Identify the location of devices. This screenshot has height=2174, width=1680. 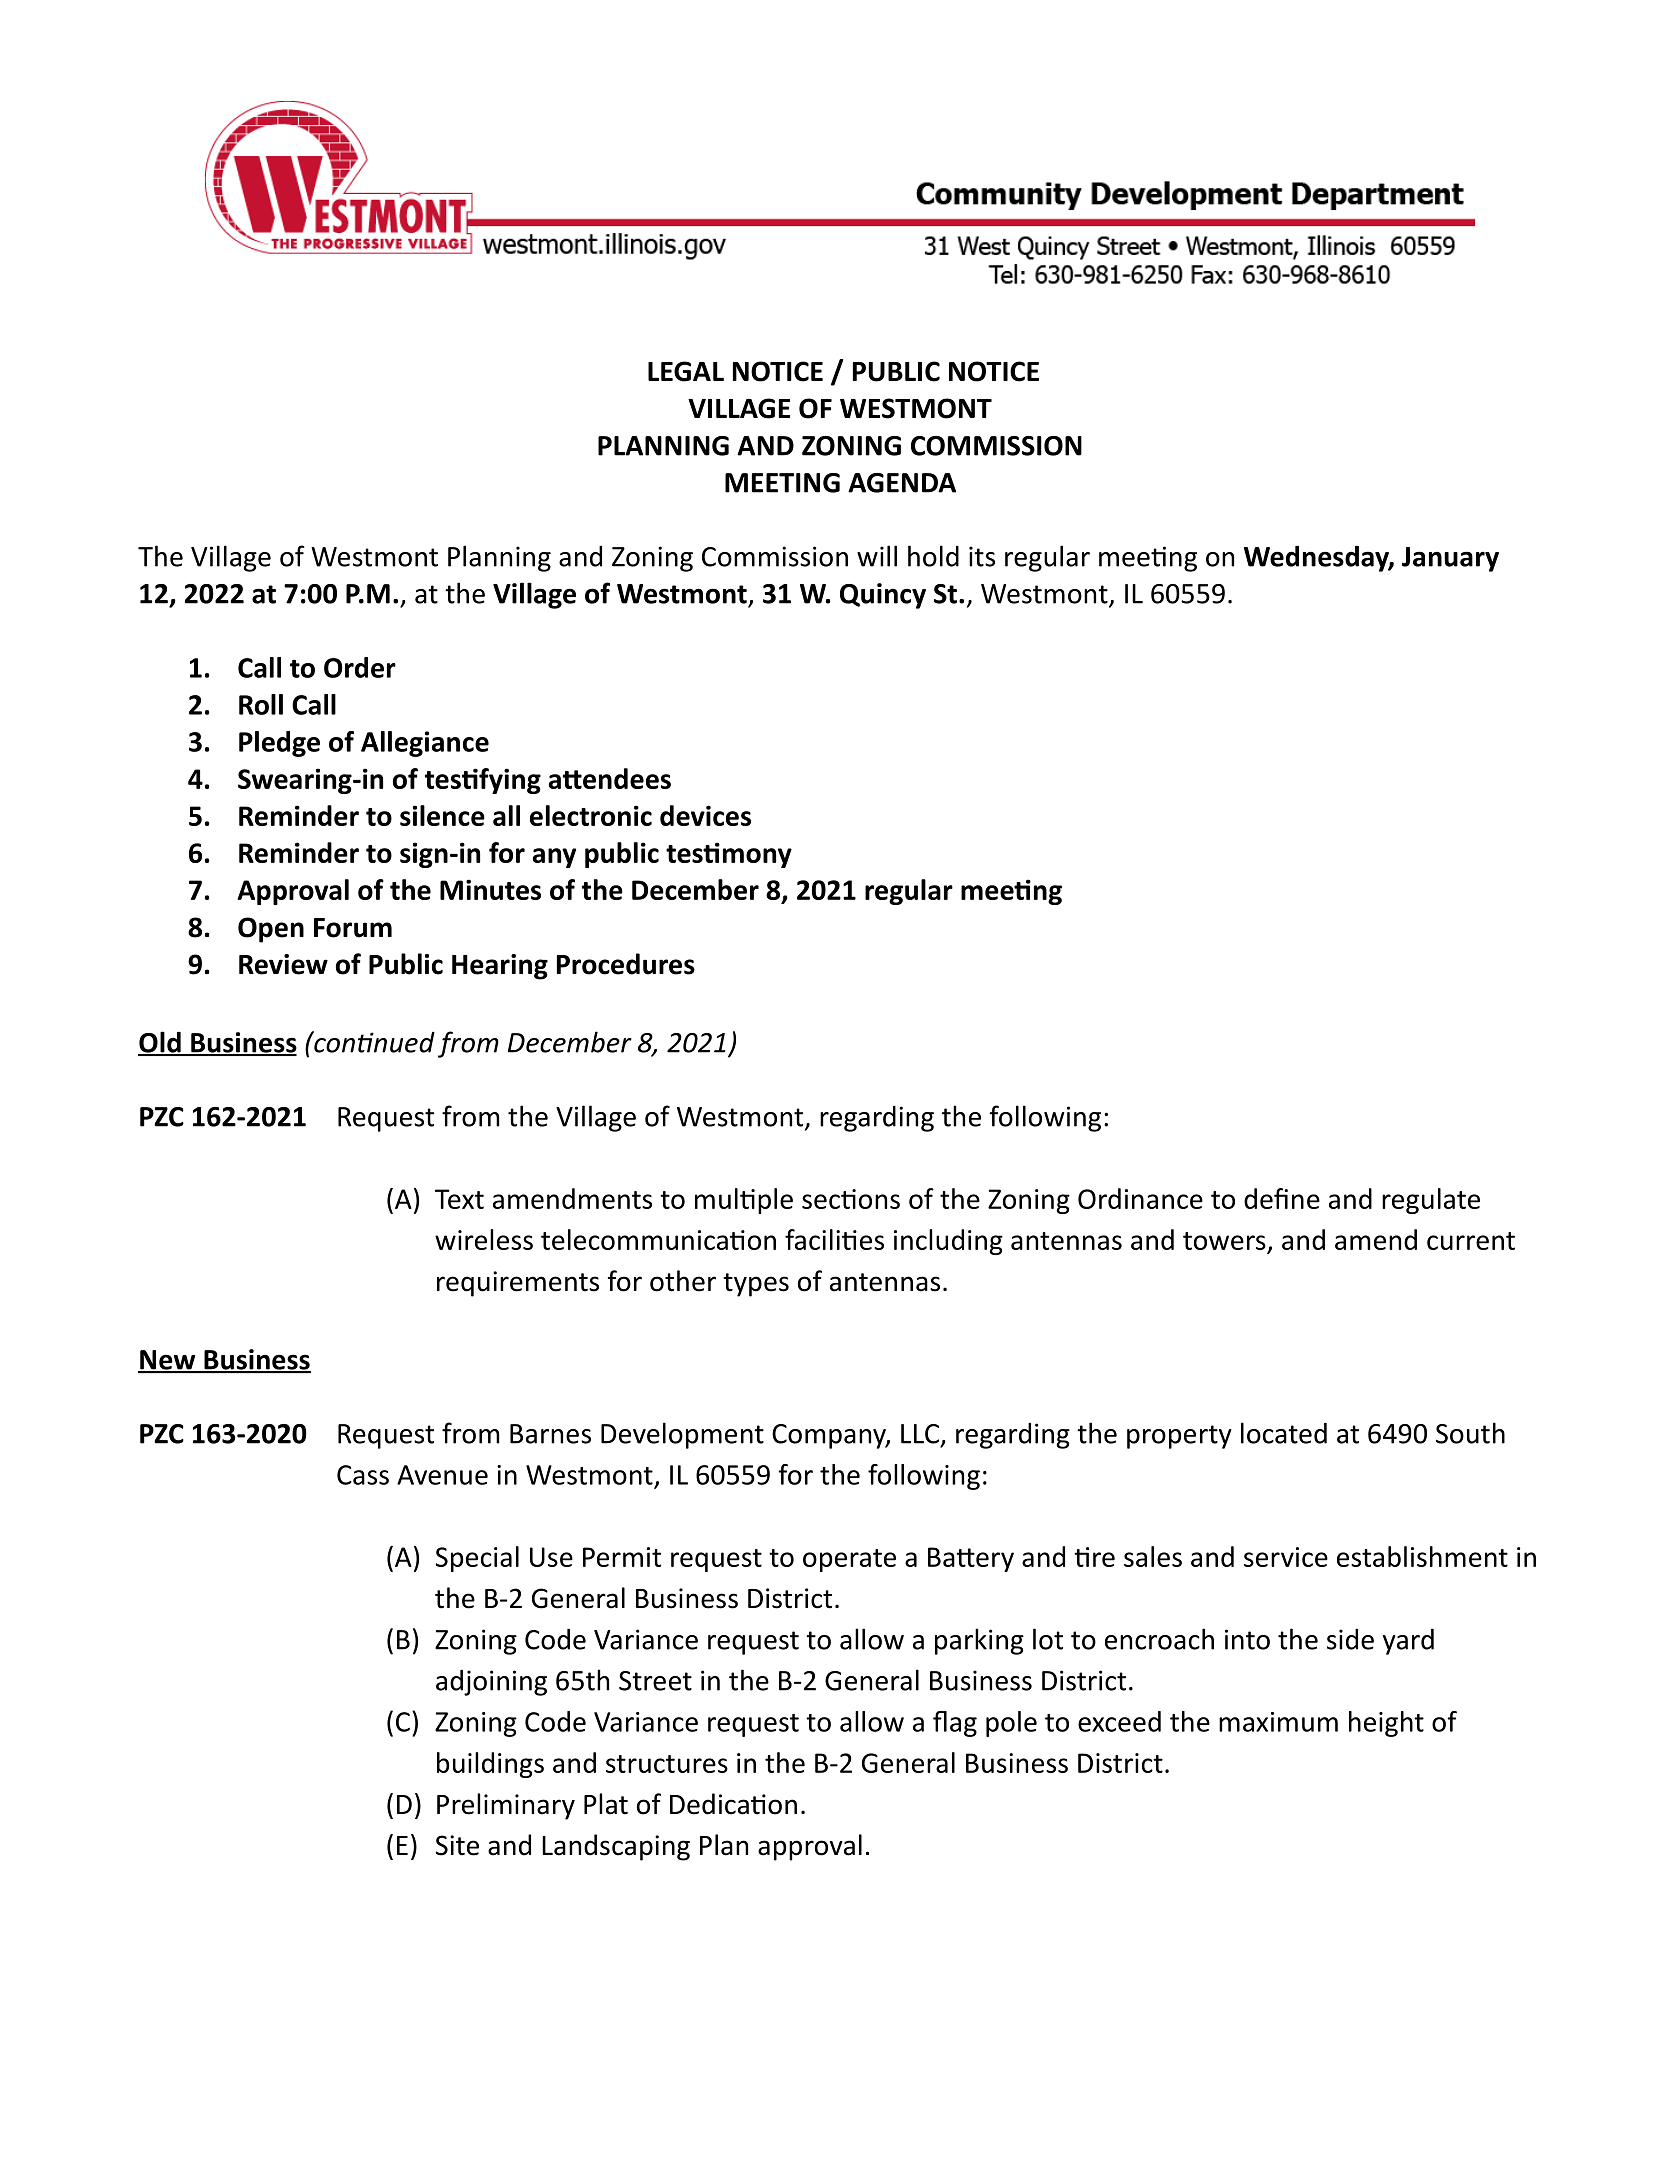
(705, 815).
